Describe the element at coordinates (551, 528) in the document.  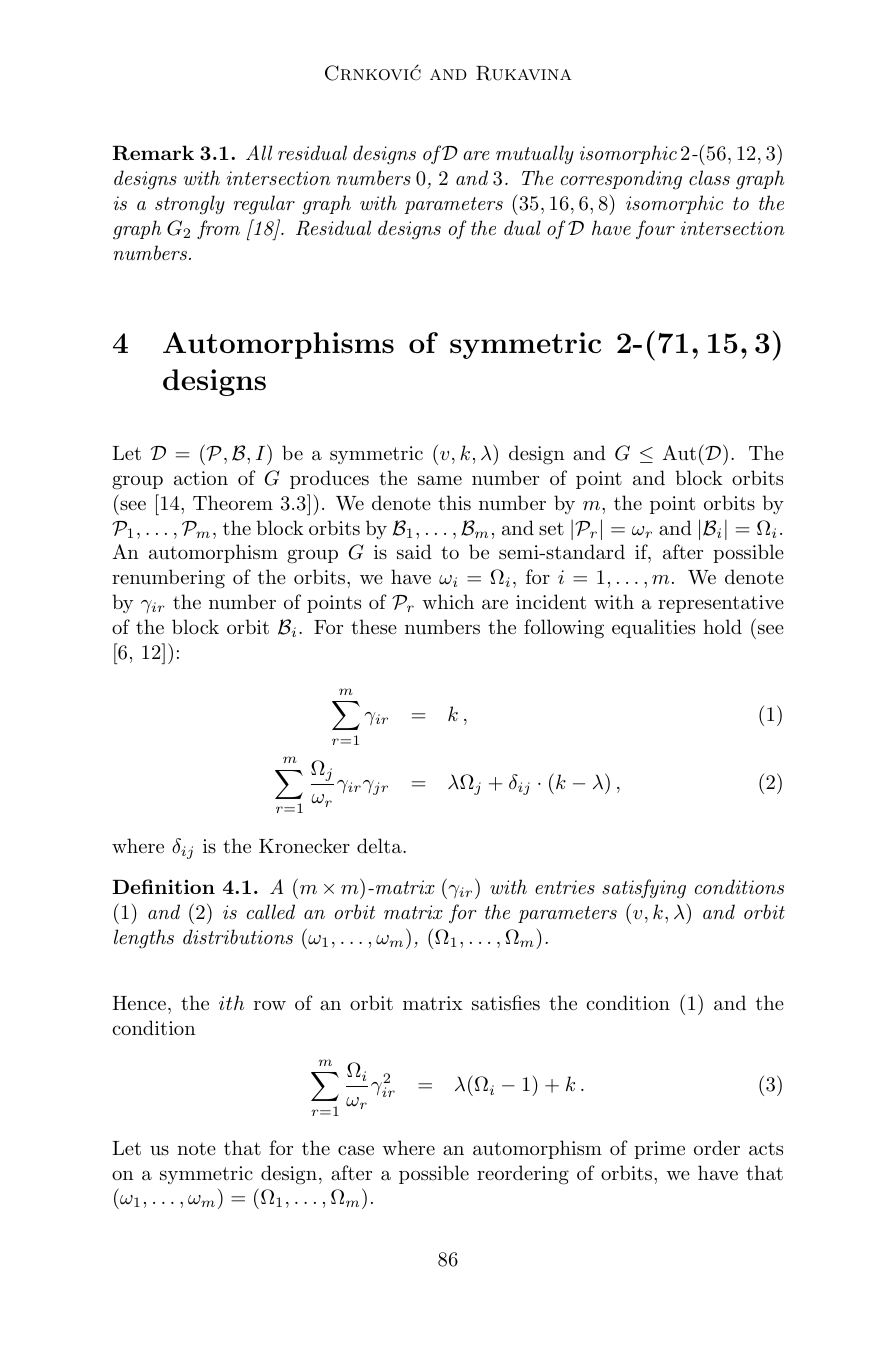
I see `set` at that location.
